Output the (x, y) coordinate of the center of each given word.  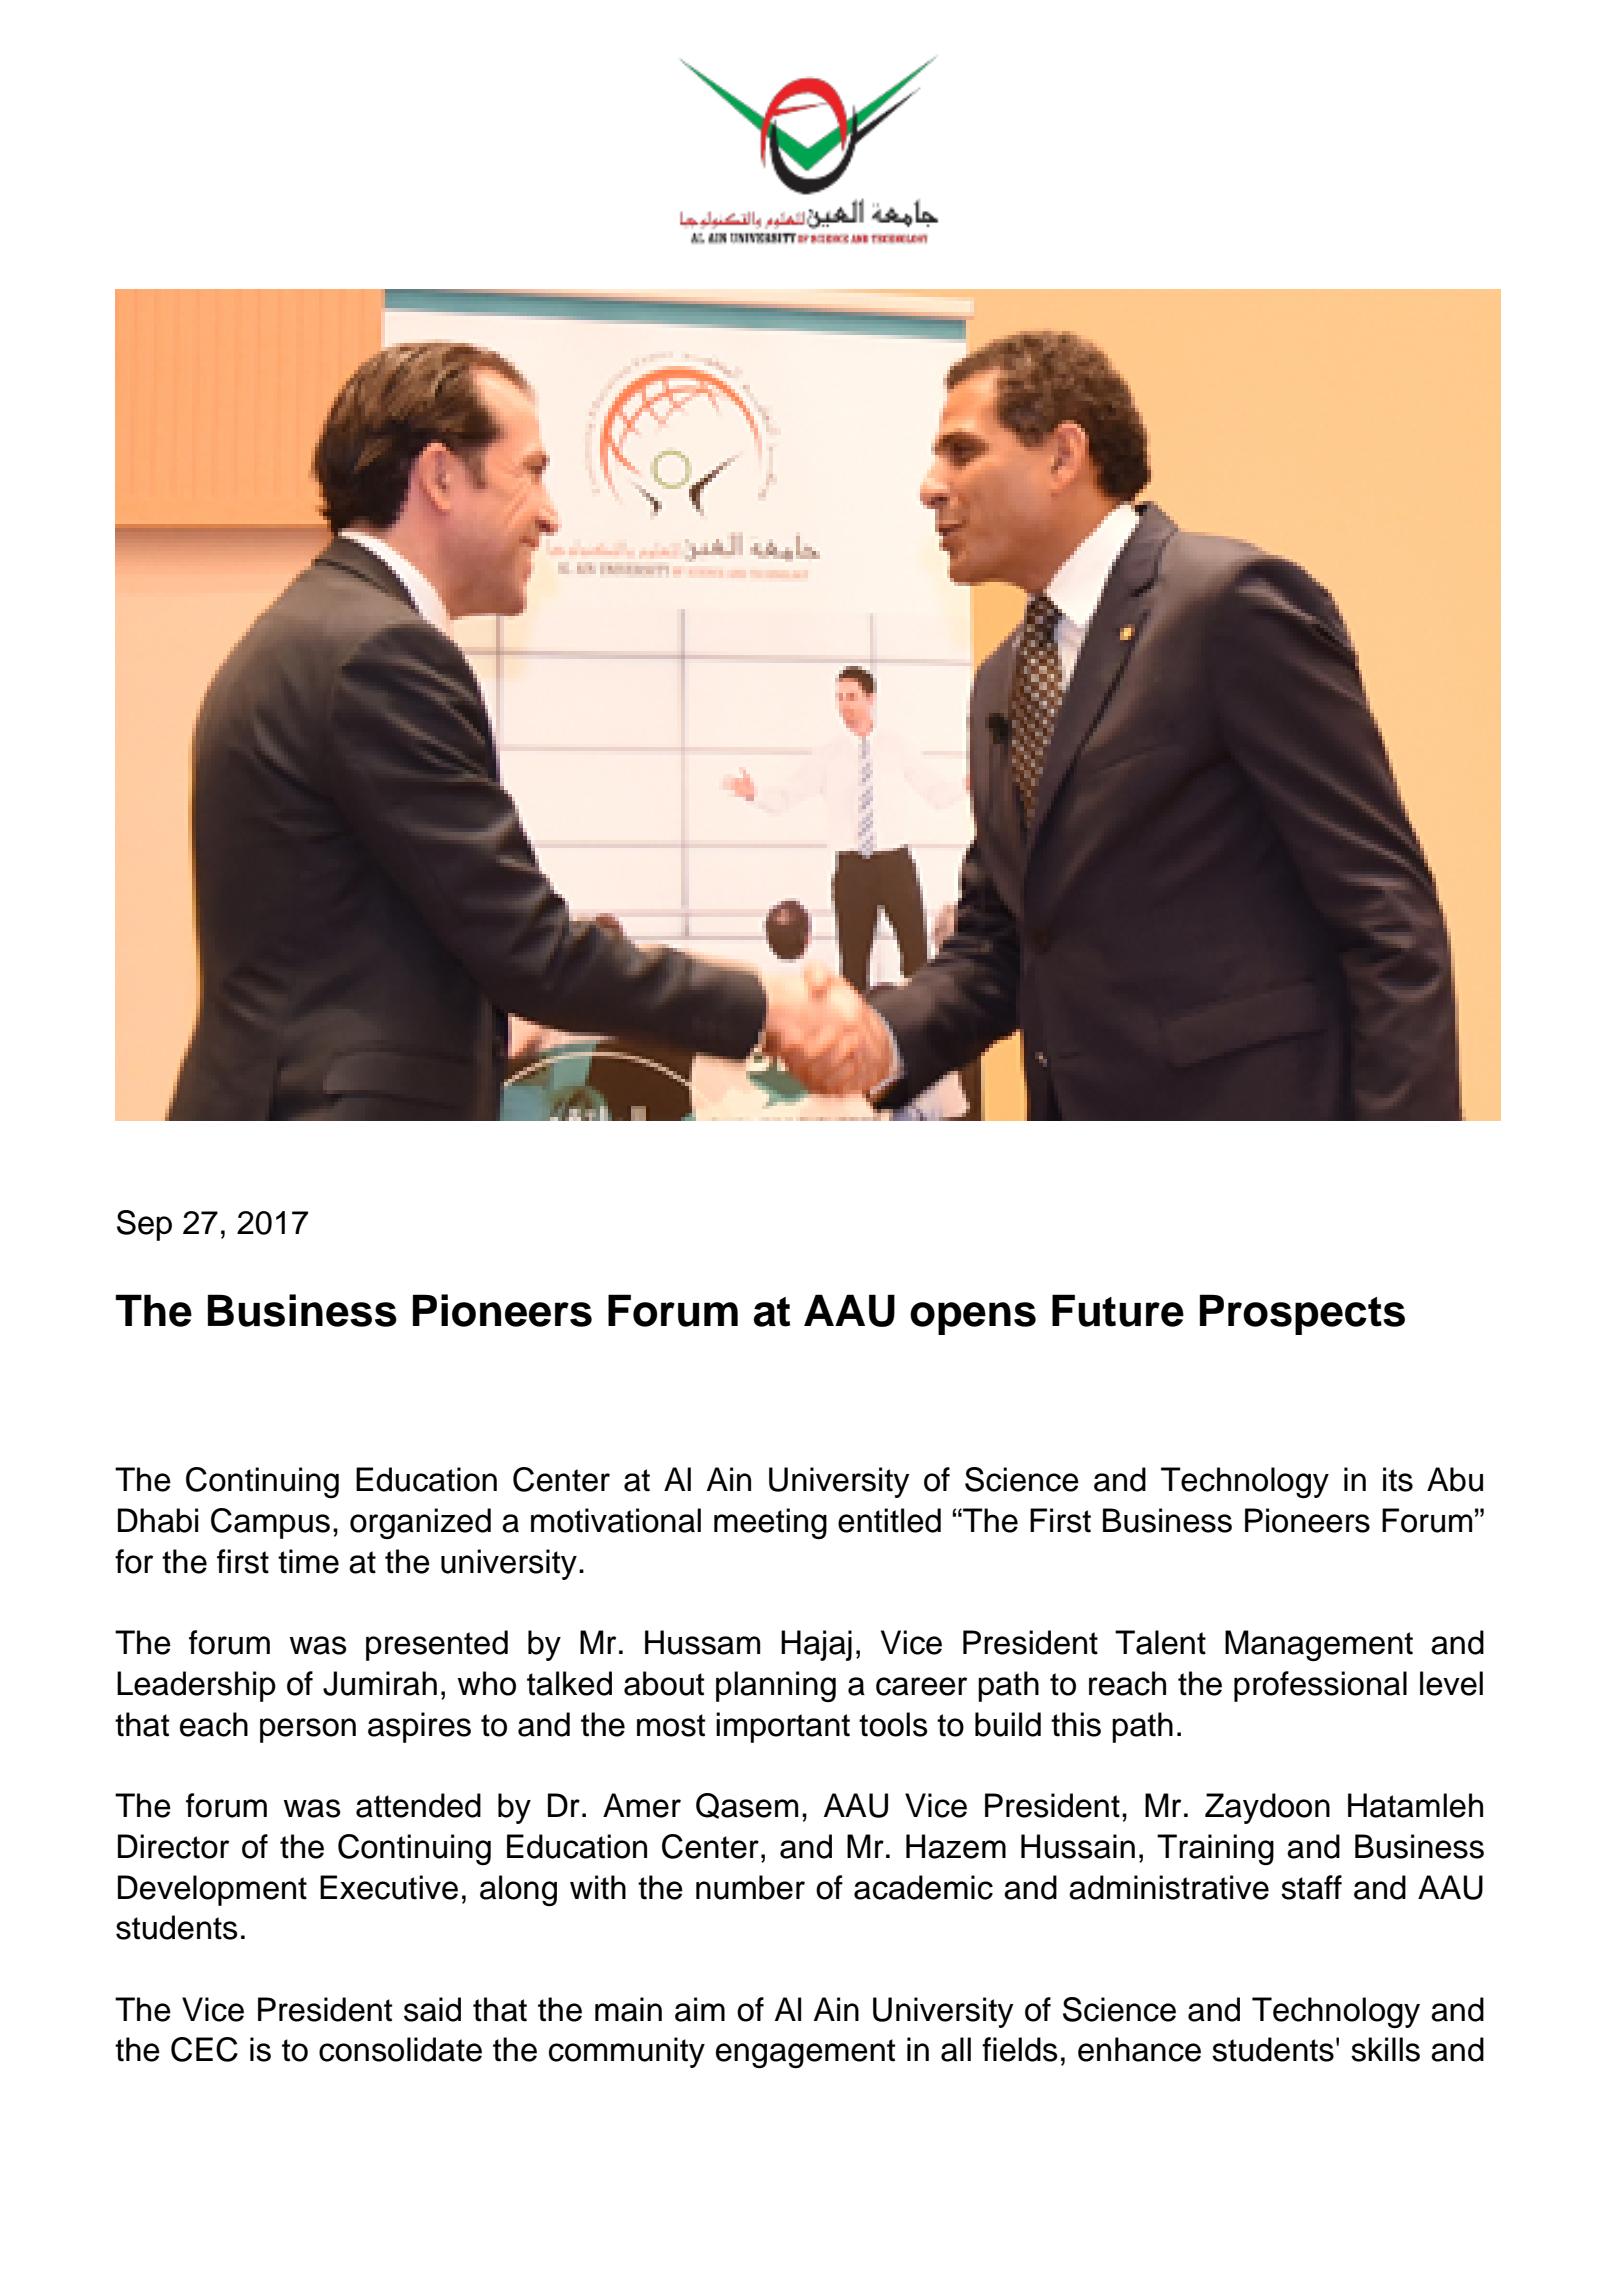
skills (1385, 2049)
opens (973, 1318)
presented (437, 1645)
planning (776, 1686)
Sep (144, 1225)
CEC (204, 2049)
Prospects (1302, 1314)
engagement (805, 2053)
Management (1319, 1645)
